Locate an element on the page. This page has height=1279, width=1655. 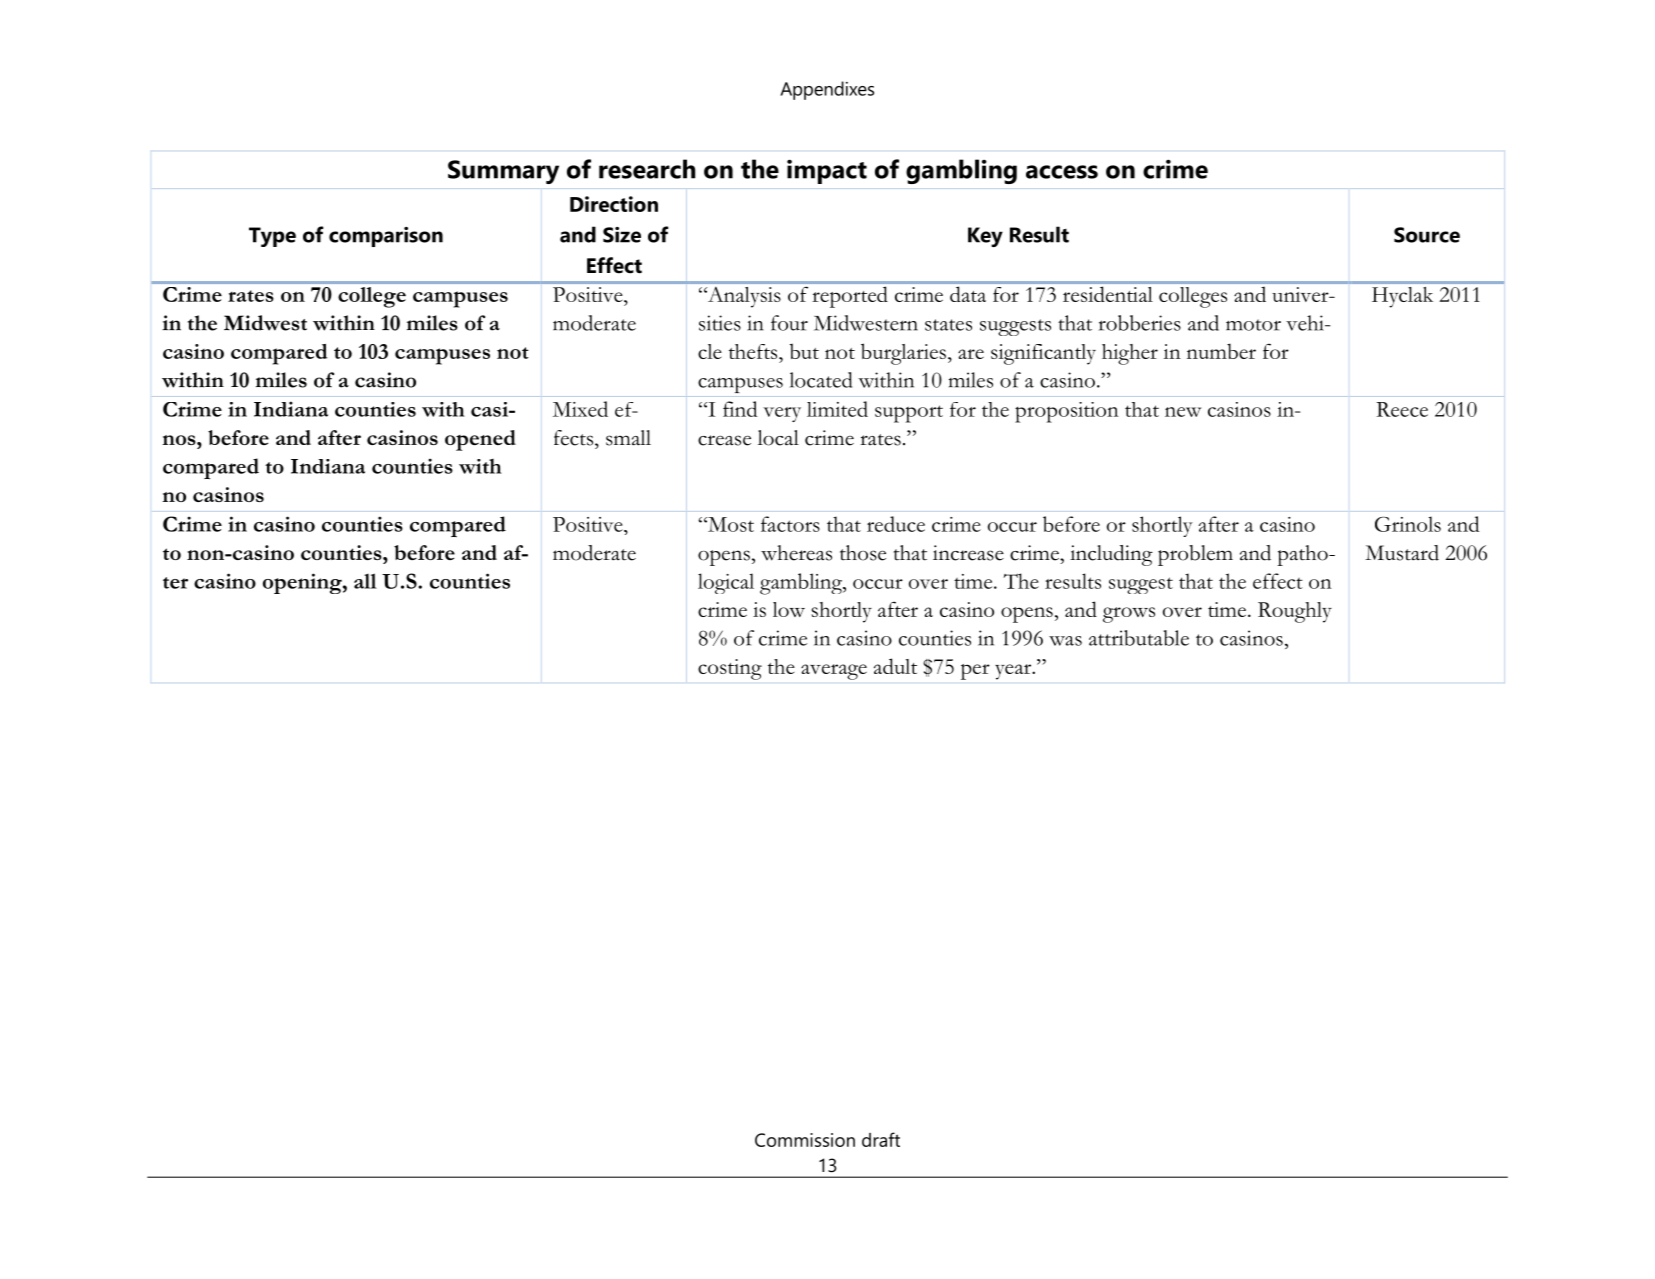
Roughly is located at coordinates (1295, 612).
